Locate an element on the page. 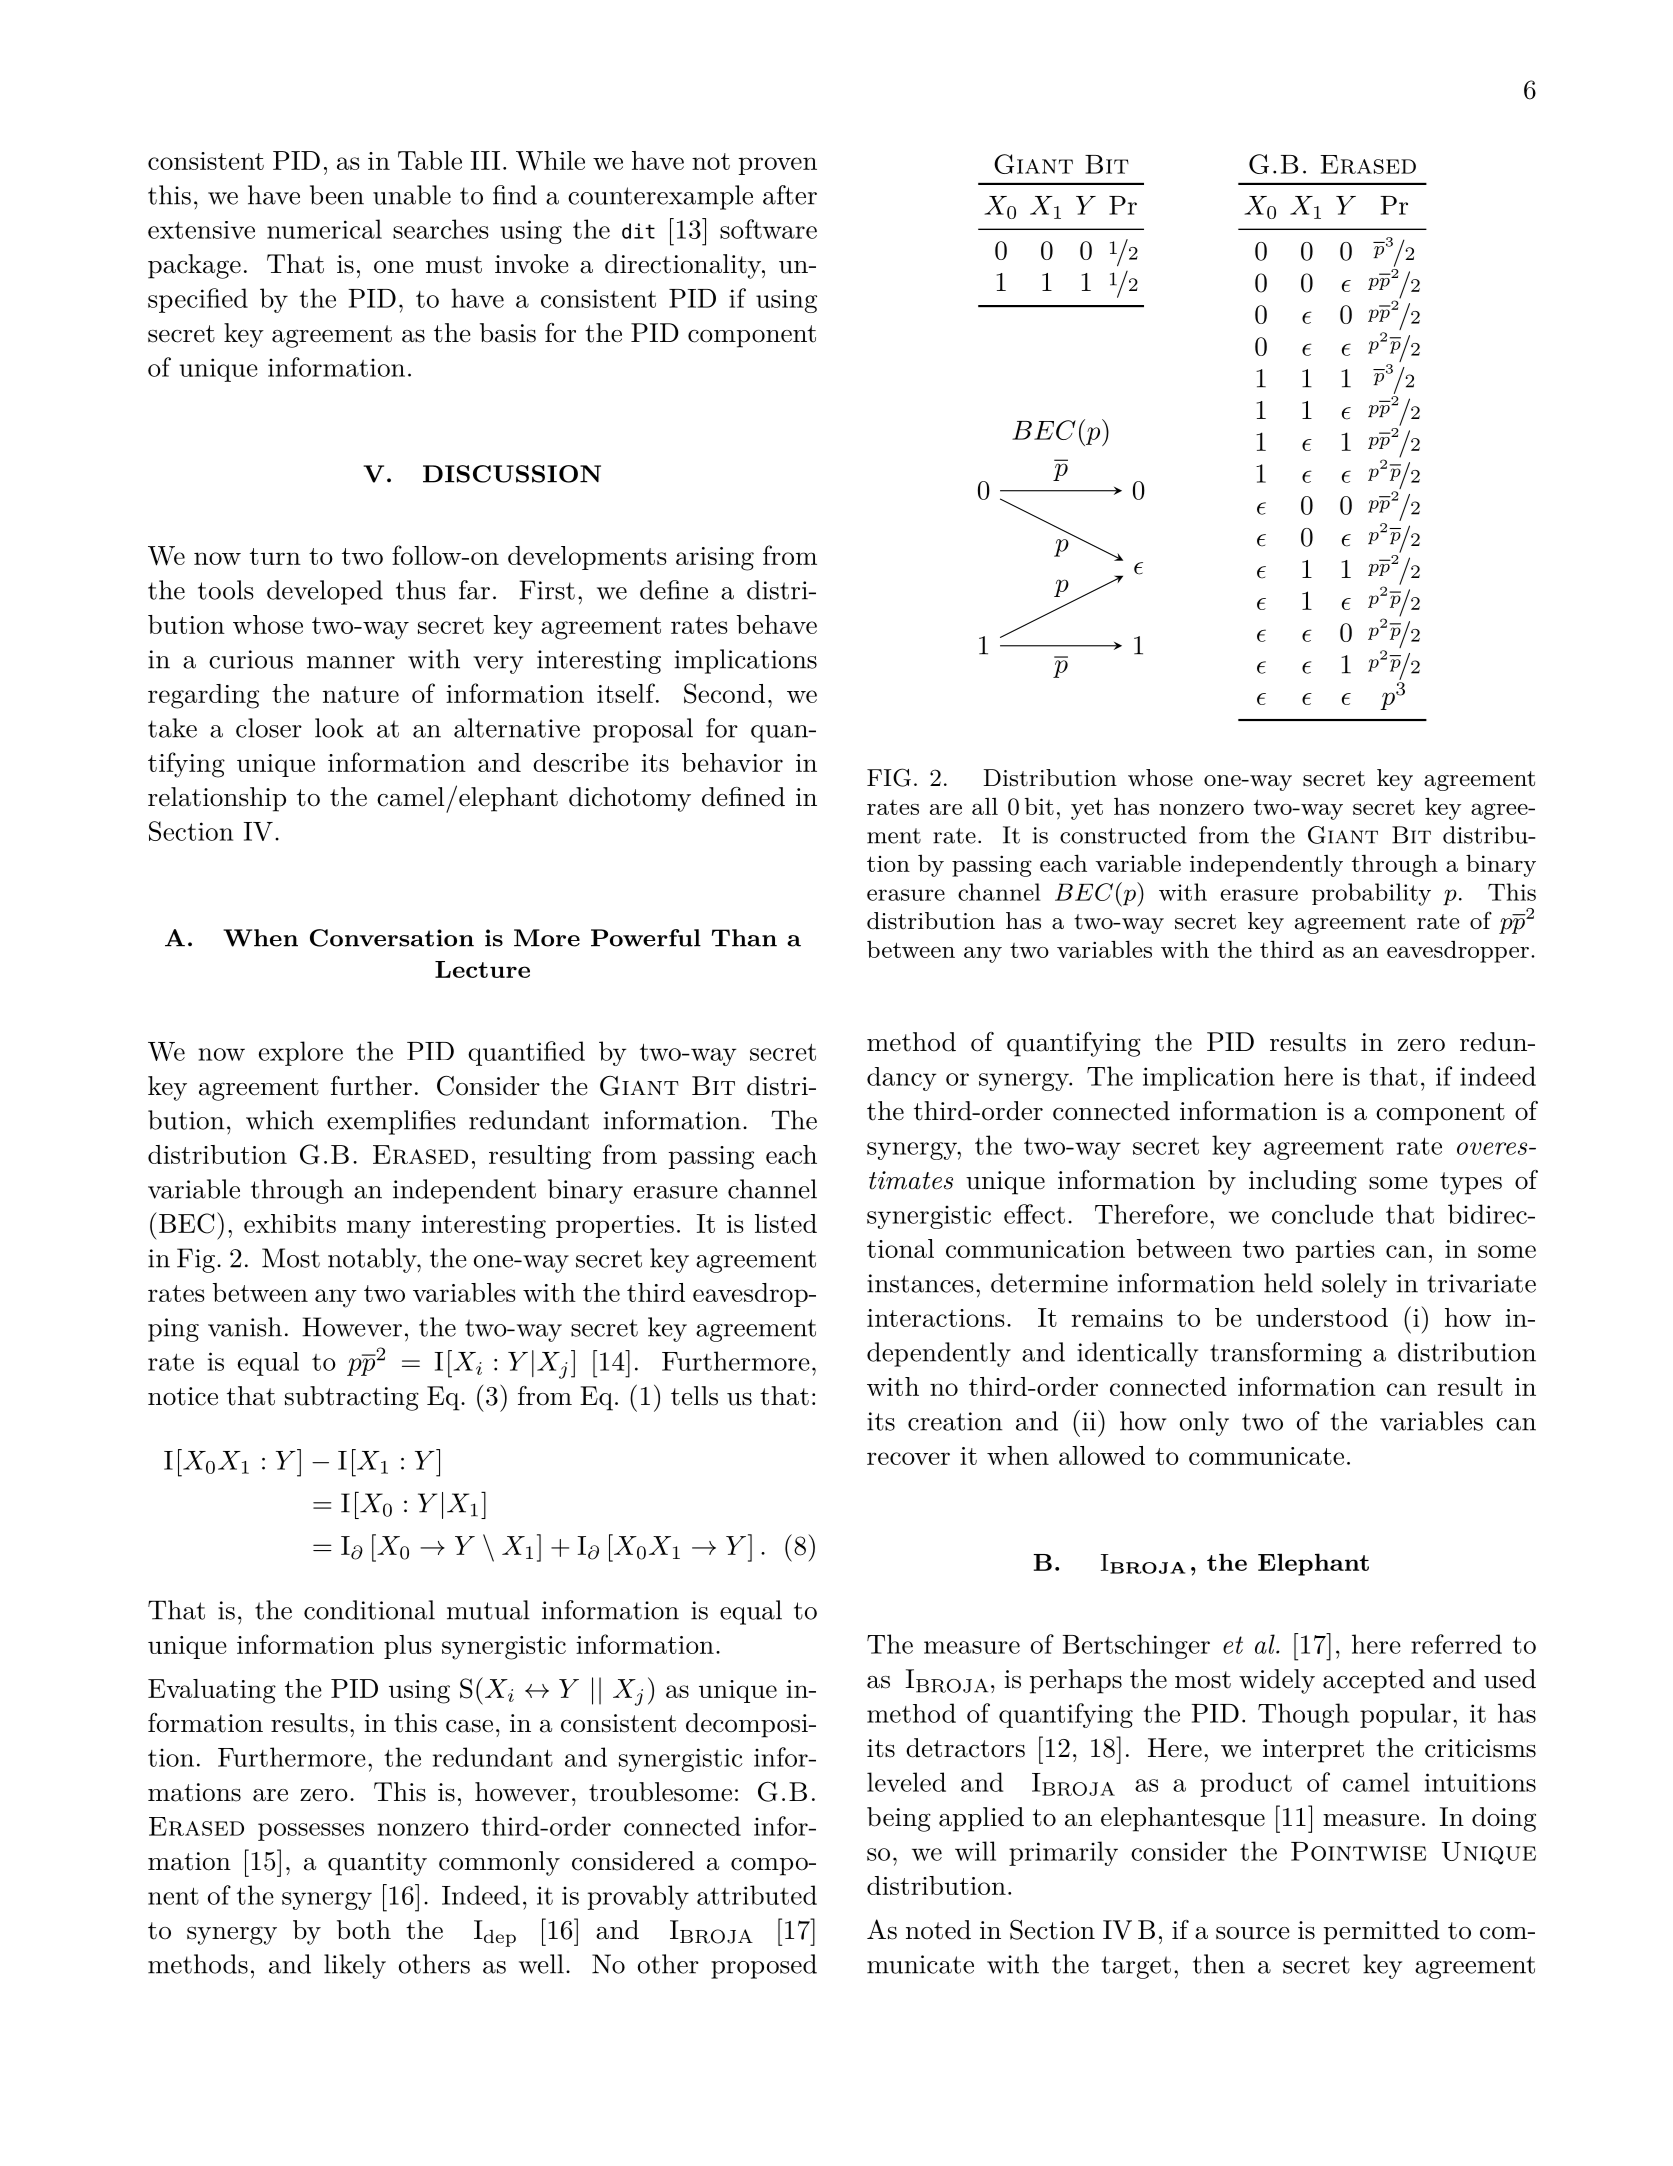 The image size is (1673, 2166). proven is located at coordinates (777, 166).
